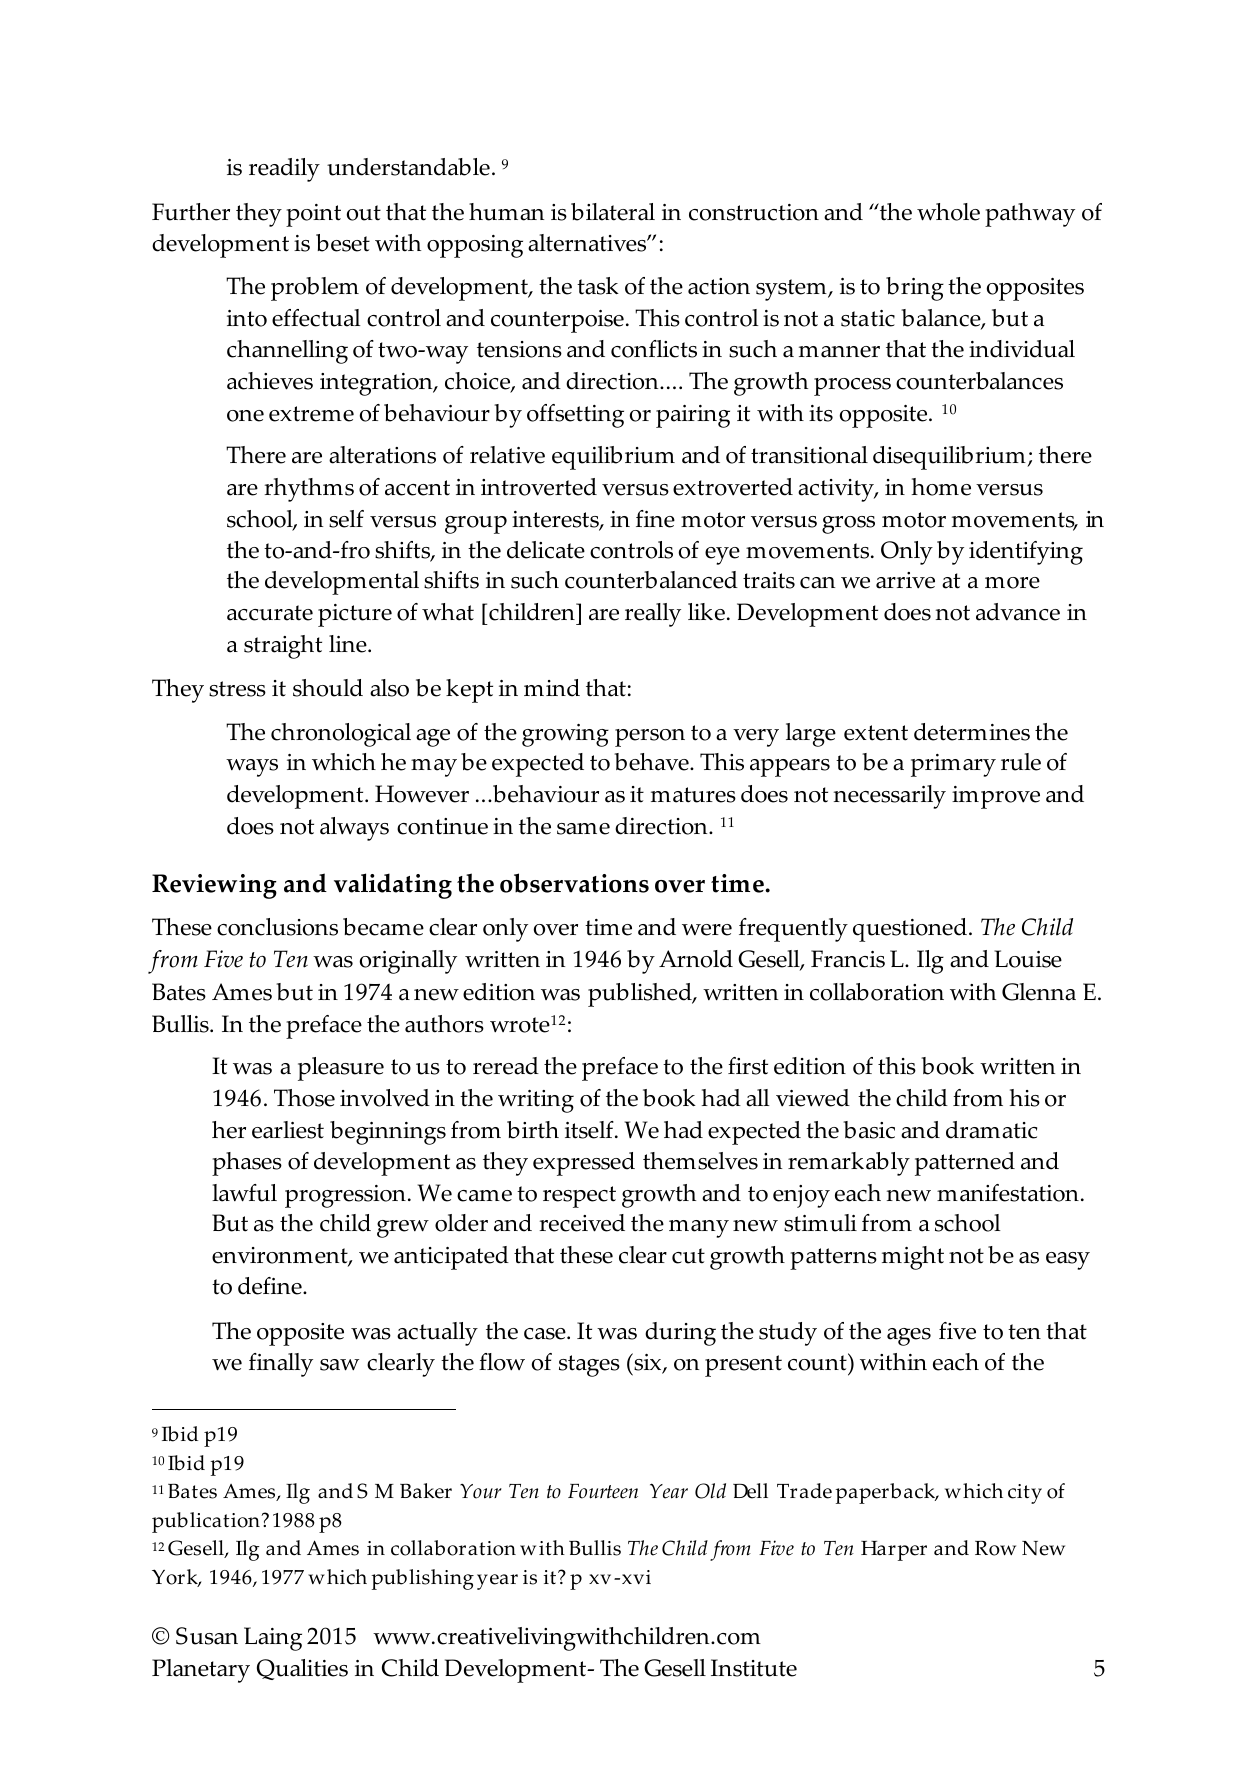 This screenshot has width=1255, height=1776. I want to click on bilateral, so click(613, 212).
